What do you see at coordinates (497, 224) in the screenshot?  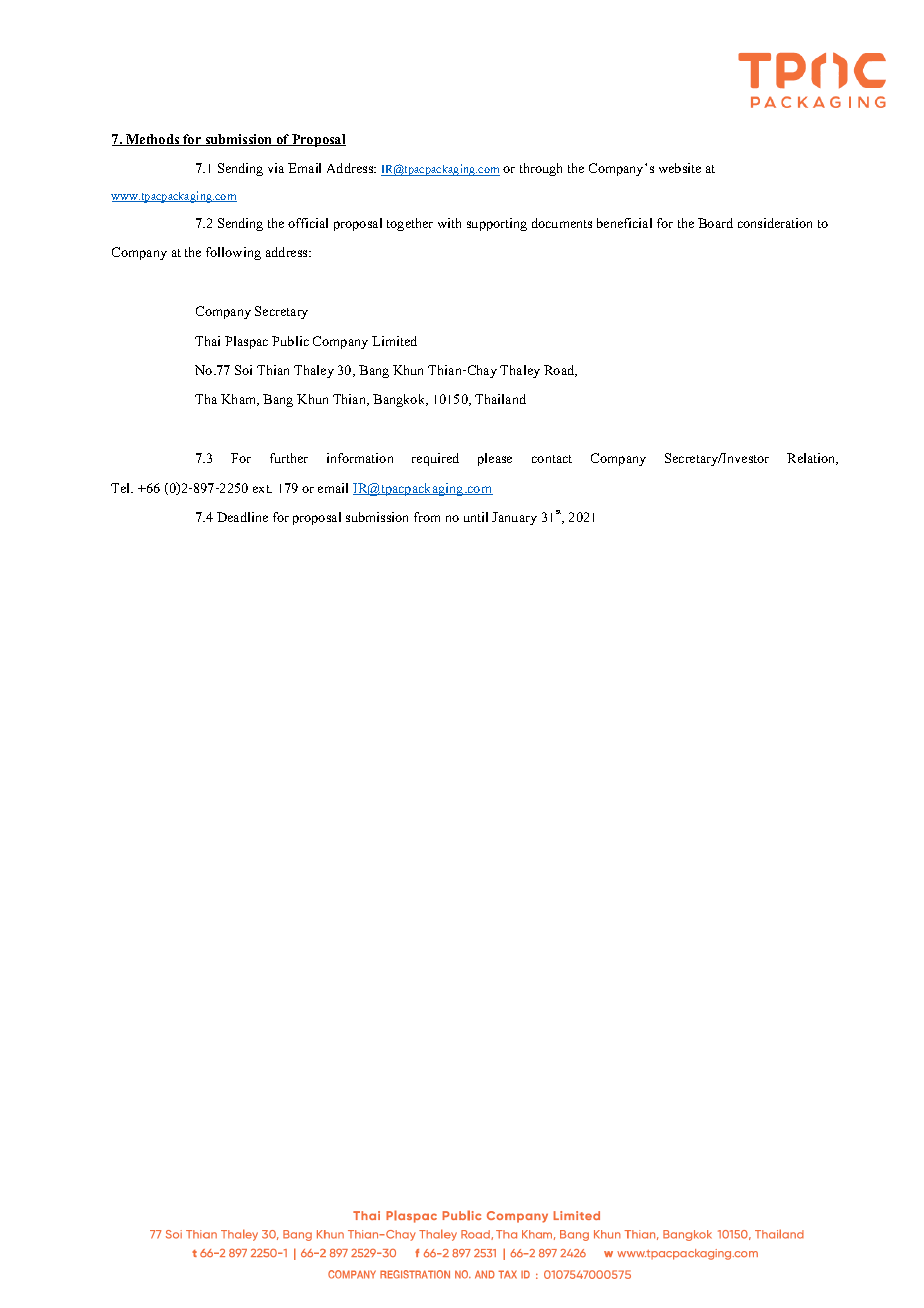 I see `supporting` at bounding box center [497, 224].
